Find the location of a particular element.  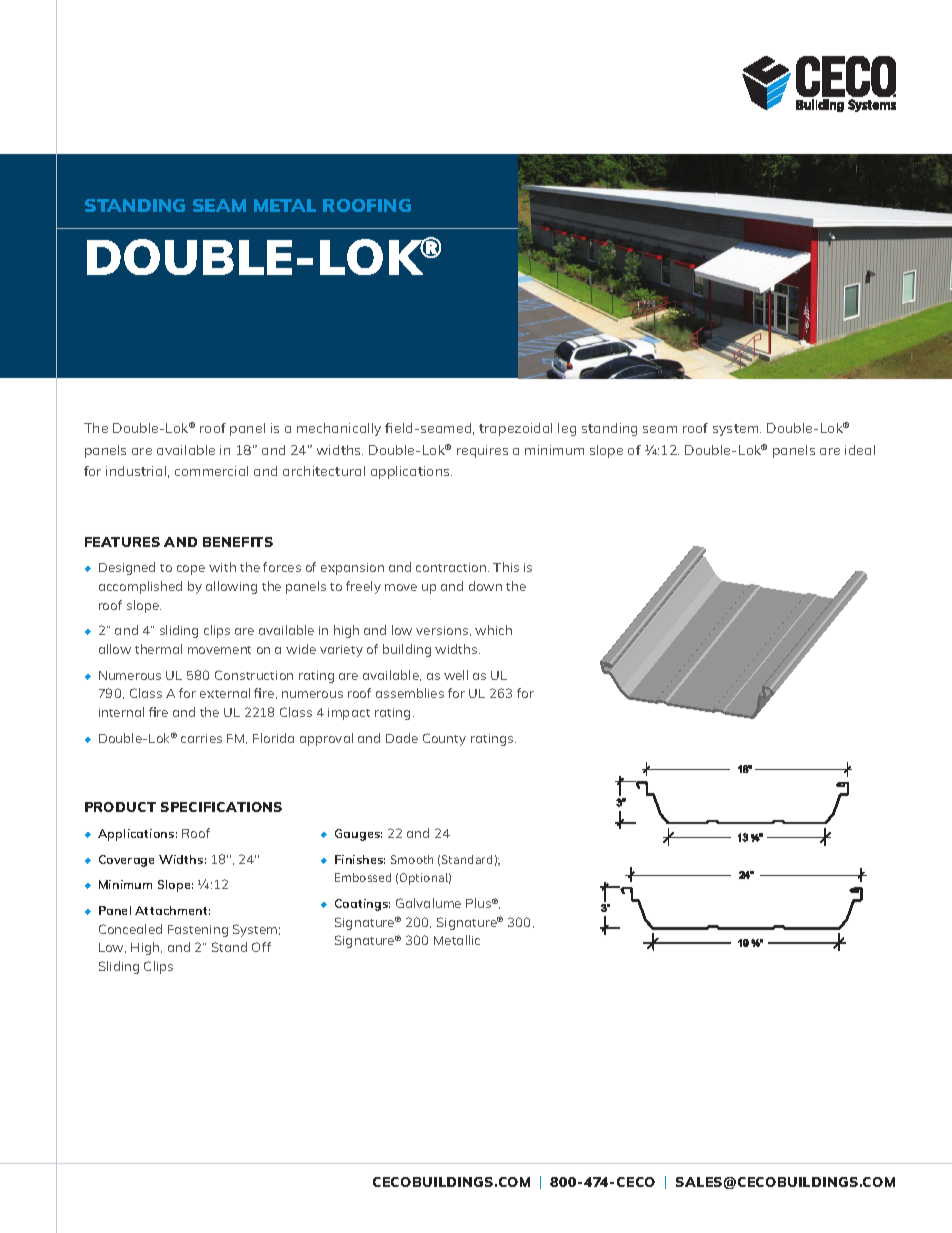

ideal is located at coordinates (860, 450).
